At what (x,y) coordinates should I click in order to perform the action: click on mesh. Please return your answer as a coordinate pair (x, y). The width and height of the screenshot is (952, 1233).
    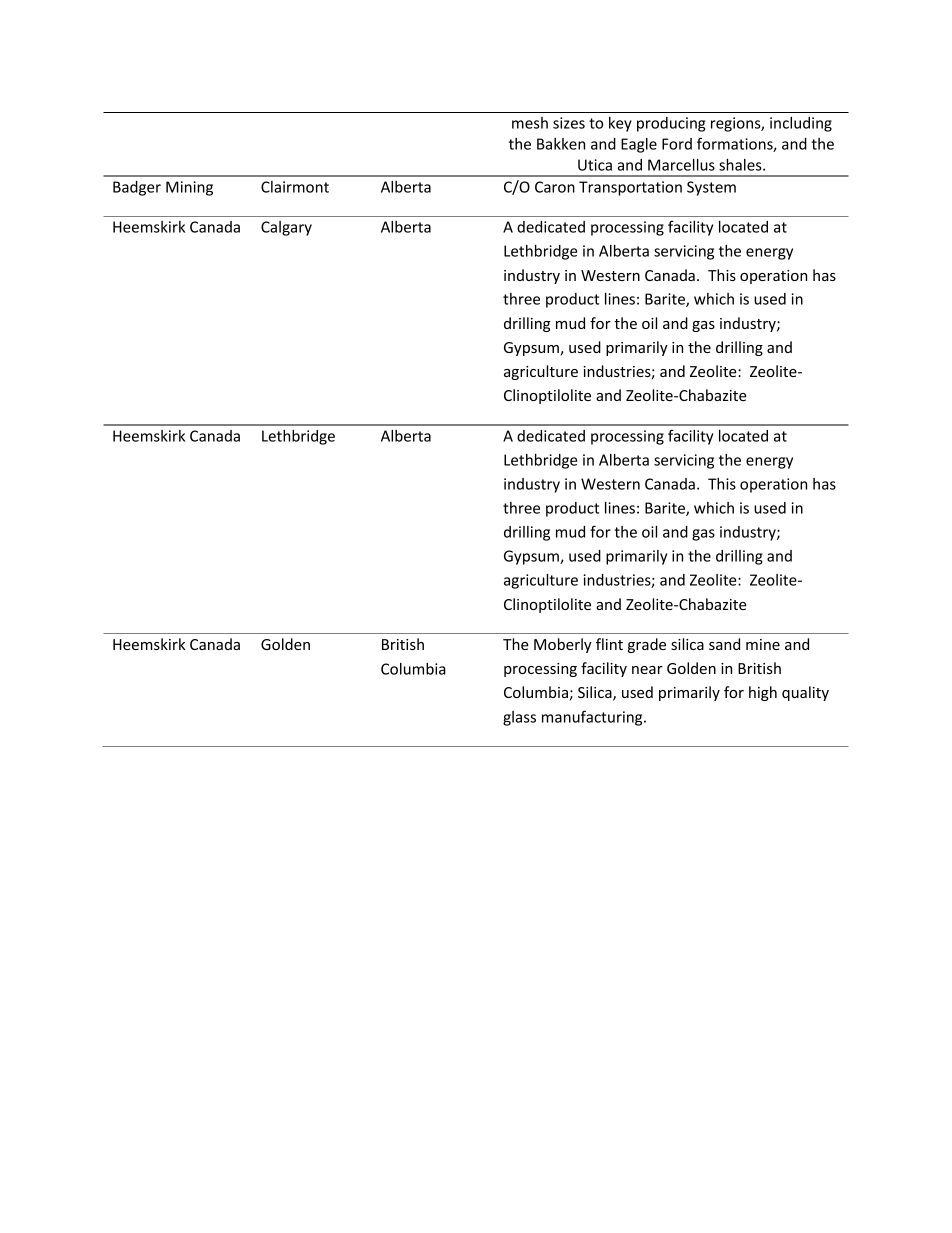
    Looking at the image, I should click on (530, 123).
